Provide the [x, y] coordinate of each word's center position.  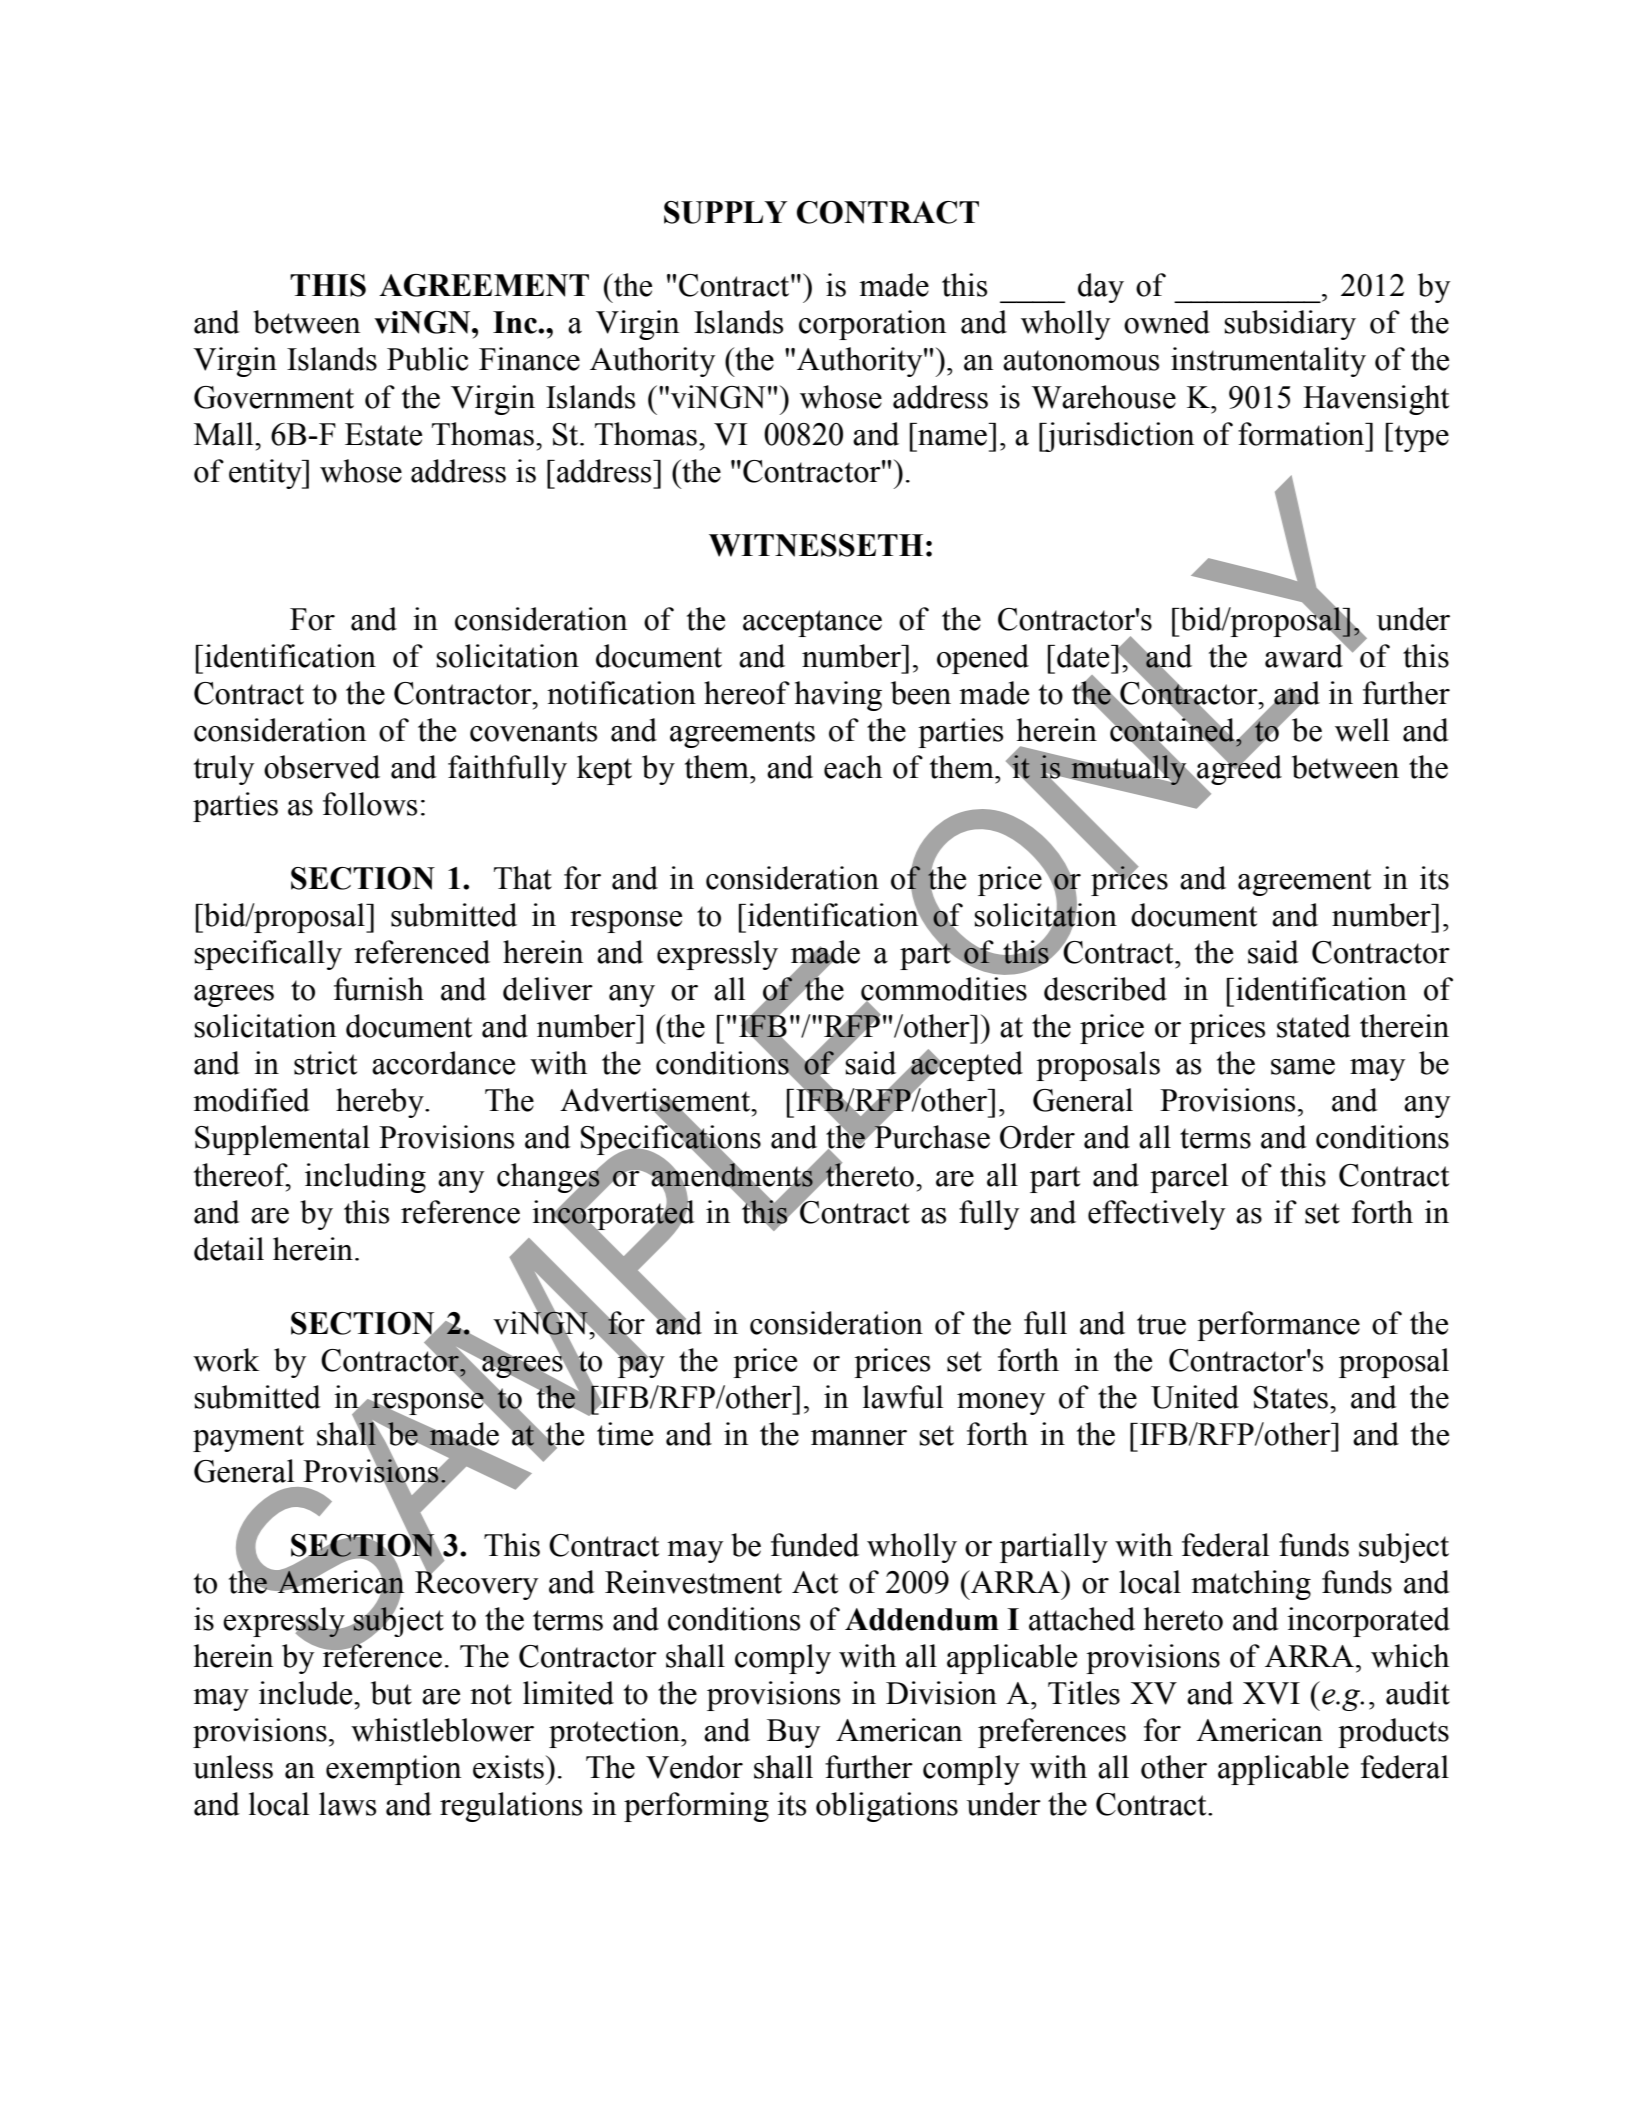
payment [248, 1438]
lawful [903, 1397]
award [1305, 655]
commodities [944, 990]
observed [322, 767]
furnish [379, 989]
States [1291, 1397]
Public [427, 359]
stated [1314, 1026]
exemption [393, 1770]
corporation [872, 325]
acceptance [812, 623]
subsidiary [1290, 325]
